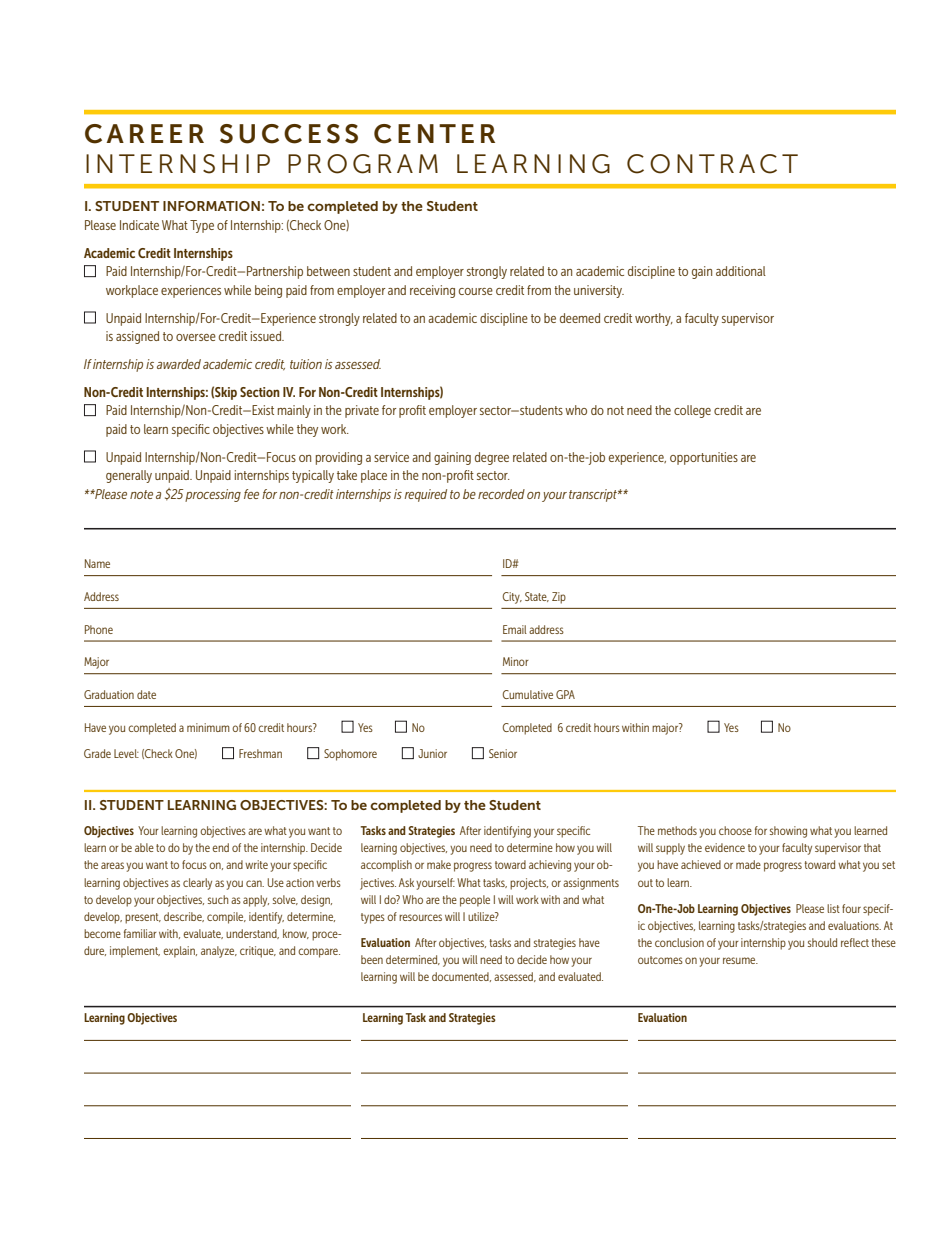  What do you see at coordinates (461, 977) in the image?
I see `documented` at bounding box center [461, 977].
